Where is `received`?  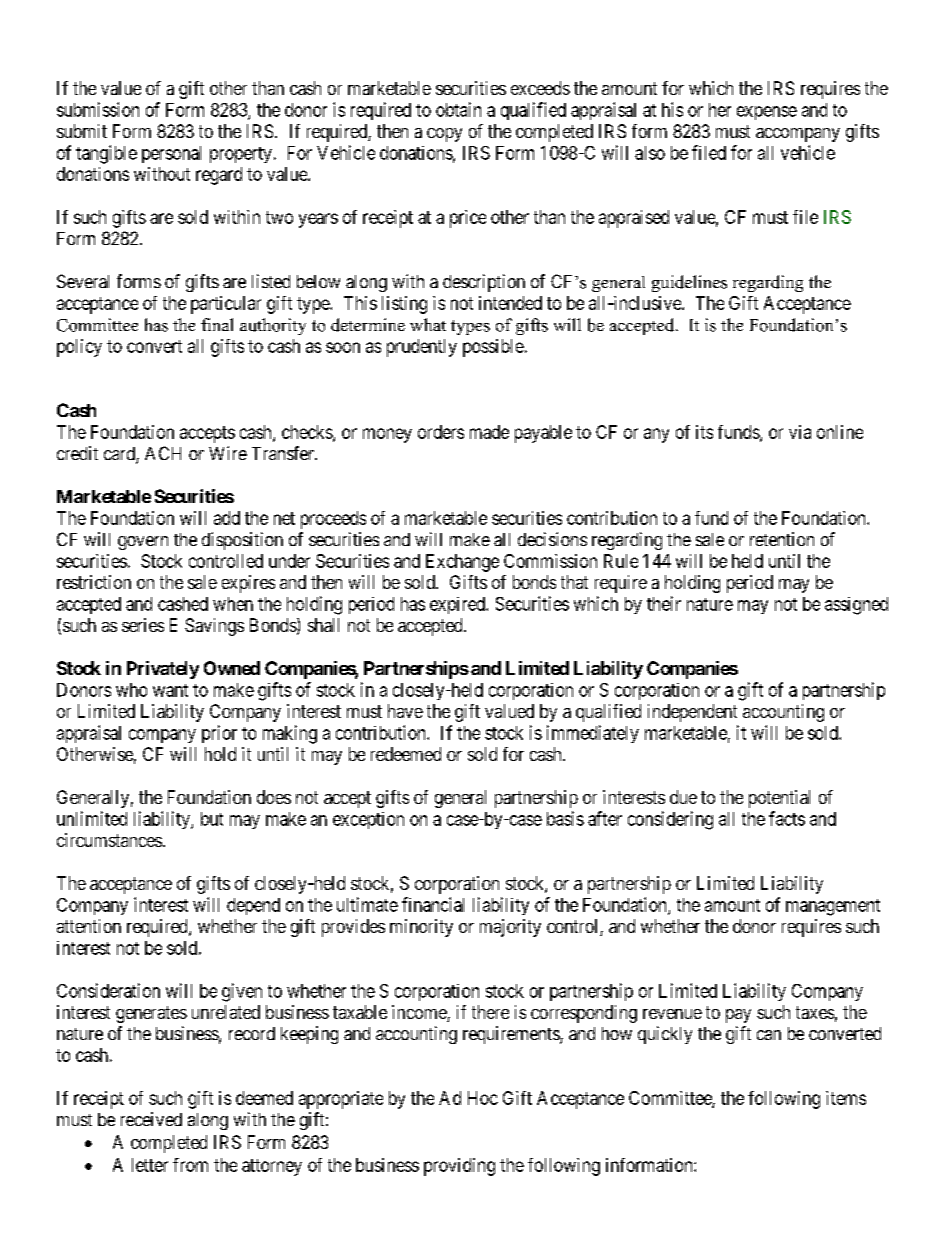 received is located at coordinates (151, 1119).
